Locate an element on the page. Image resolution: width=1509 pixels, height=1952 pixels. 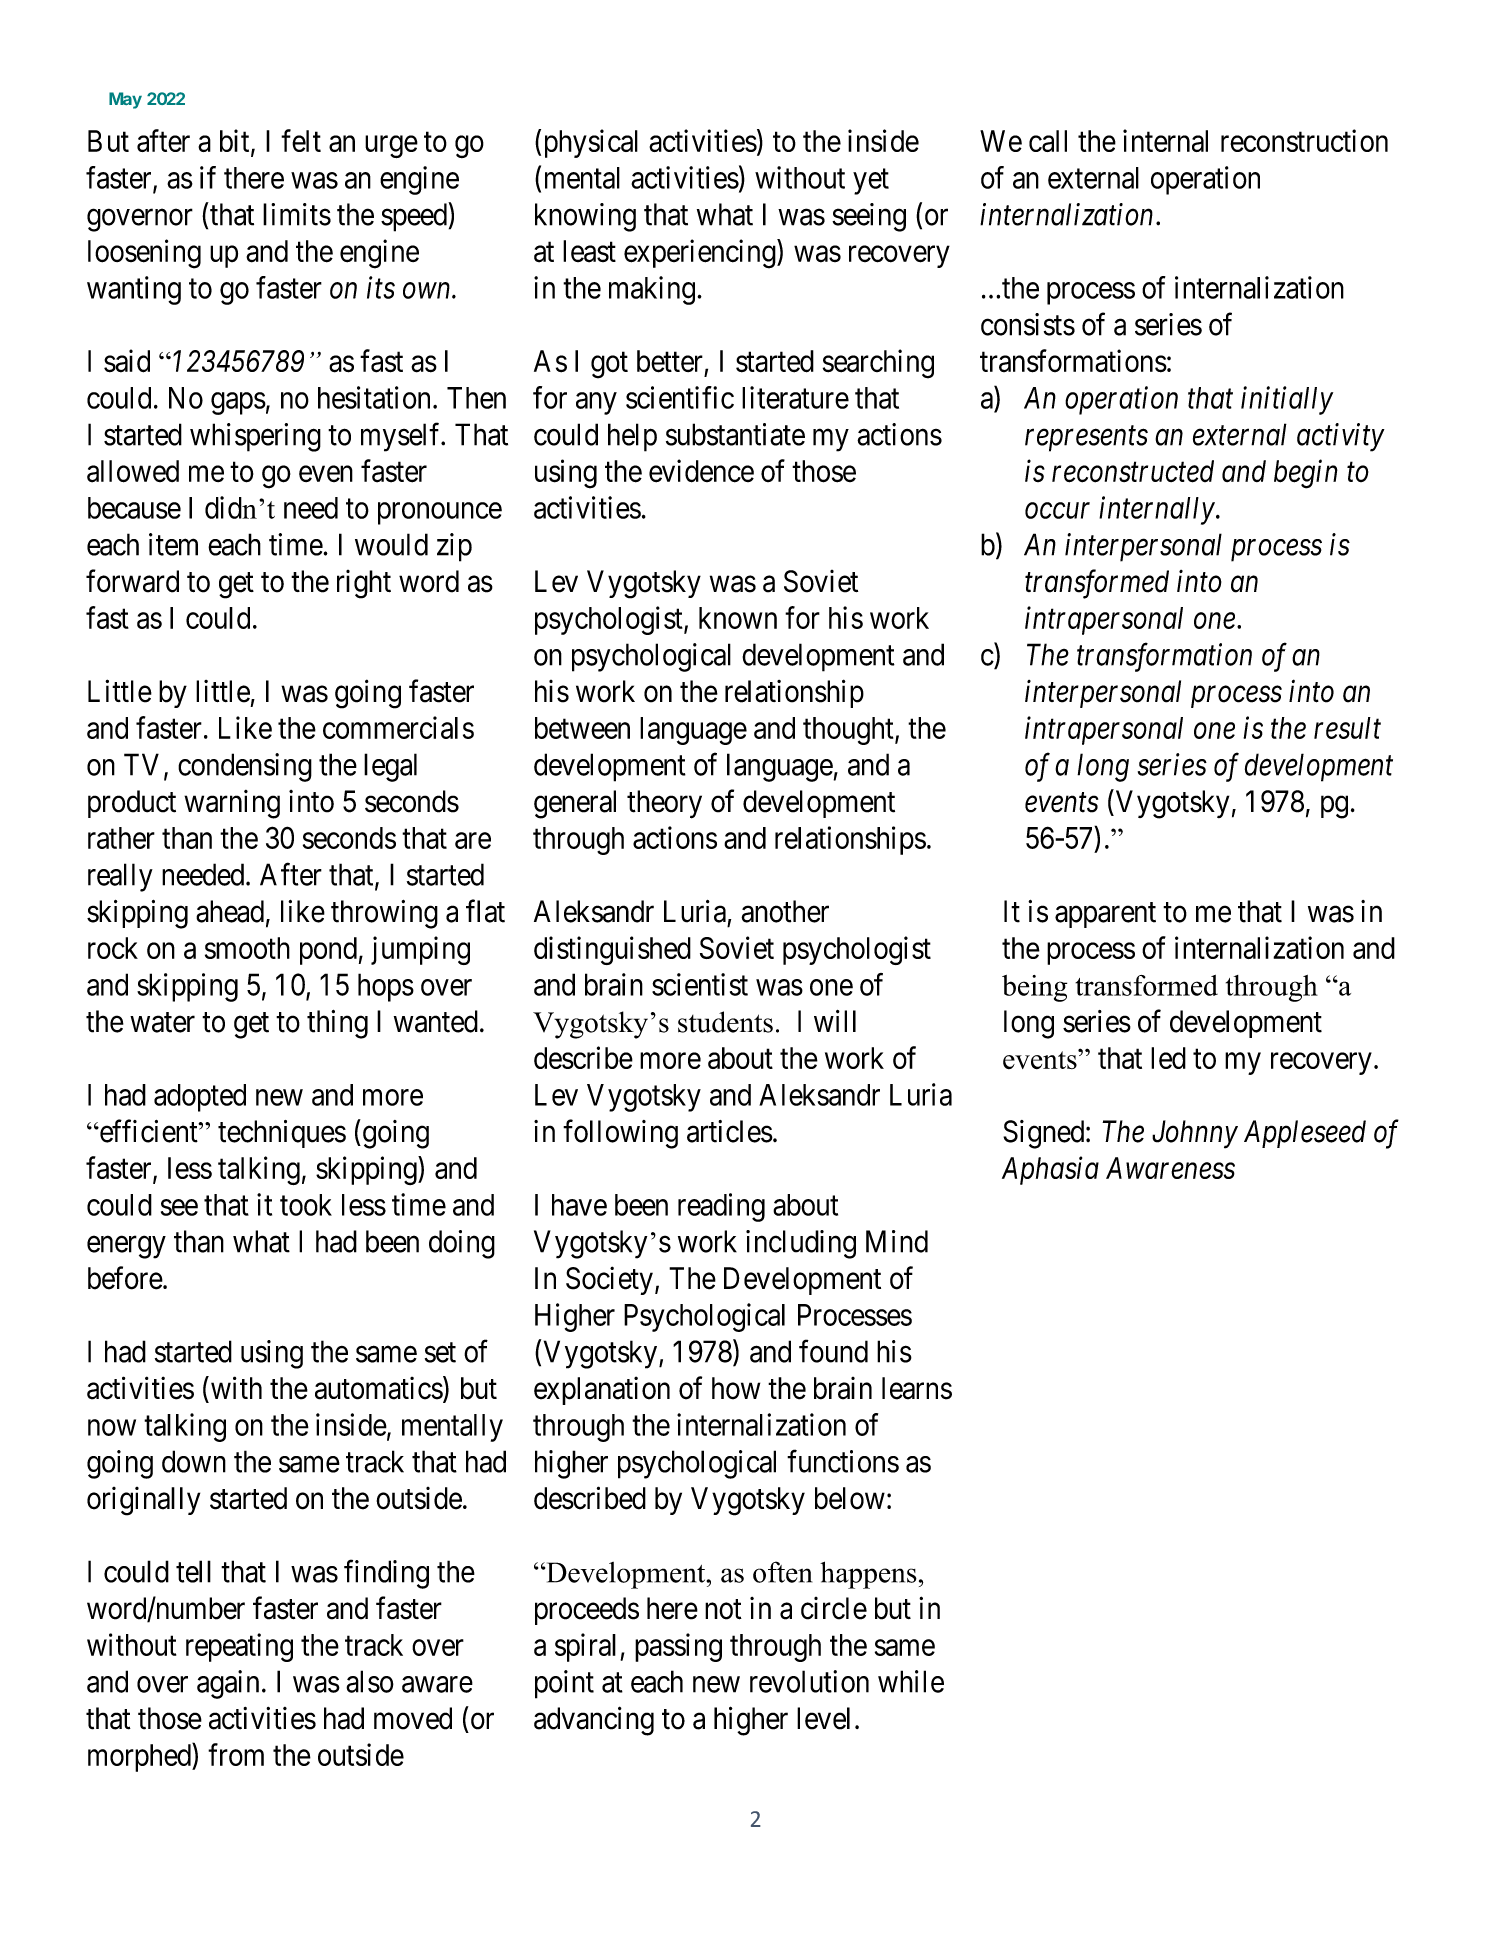
physical is located at coordinates (591, 143).
